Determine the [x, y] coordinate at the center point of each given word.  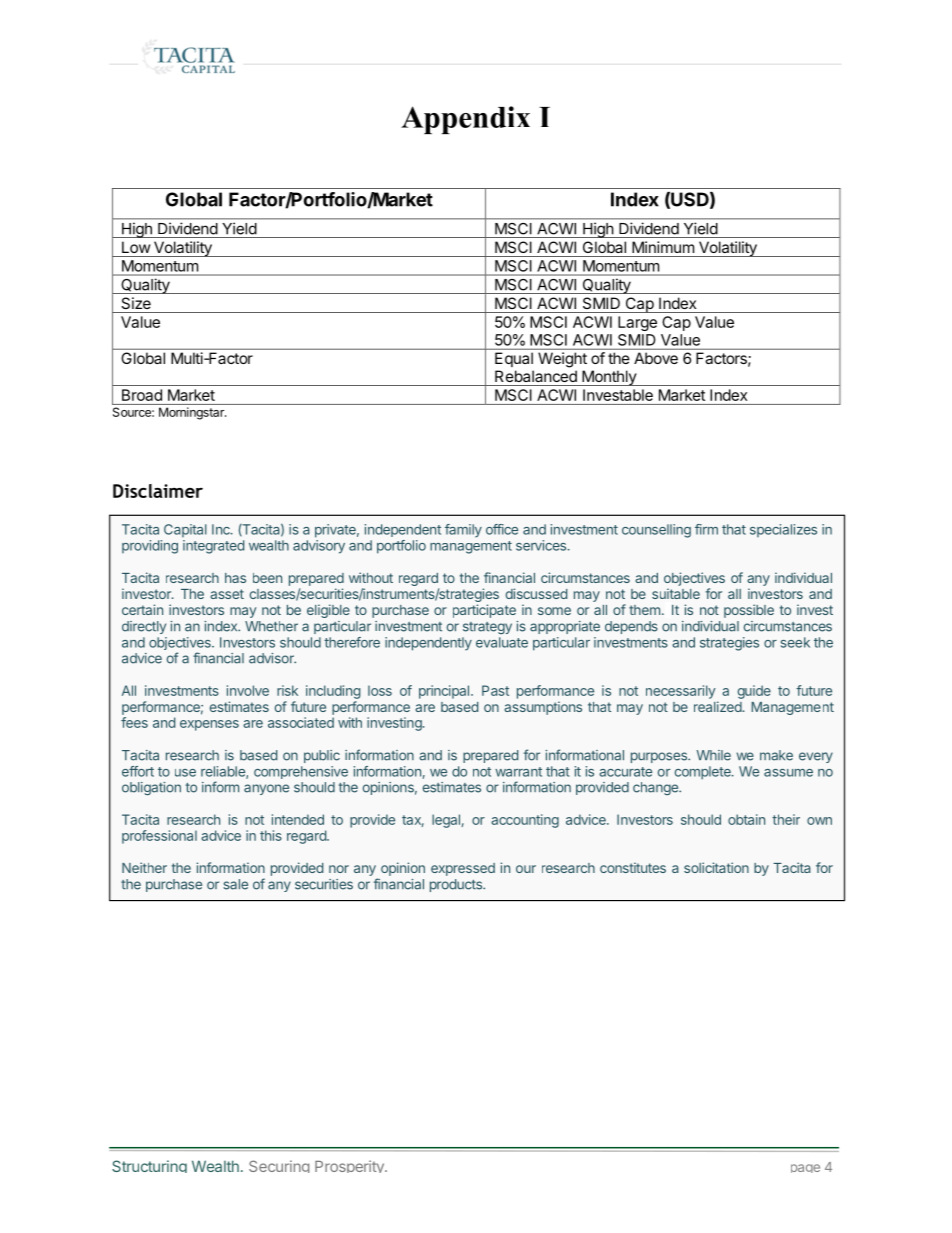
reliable [224, 772]
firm [706, 529]
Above [656, 358]
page [805, 1168]
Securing [279, 1166]
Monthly [609, 378]
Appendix [465, 120]
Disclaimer [158, 491]
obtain [746, 819]
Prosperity [350, 1166]
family [463, 531]
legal [446, 821]
